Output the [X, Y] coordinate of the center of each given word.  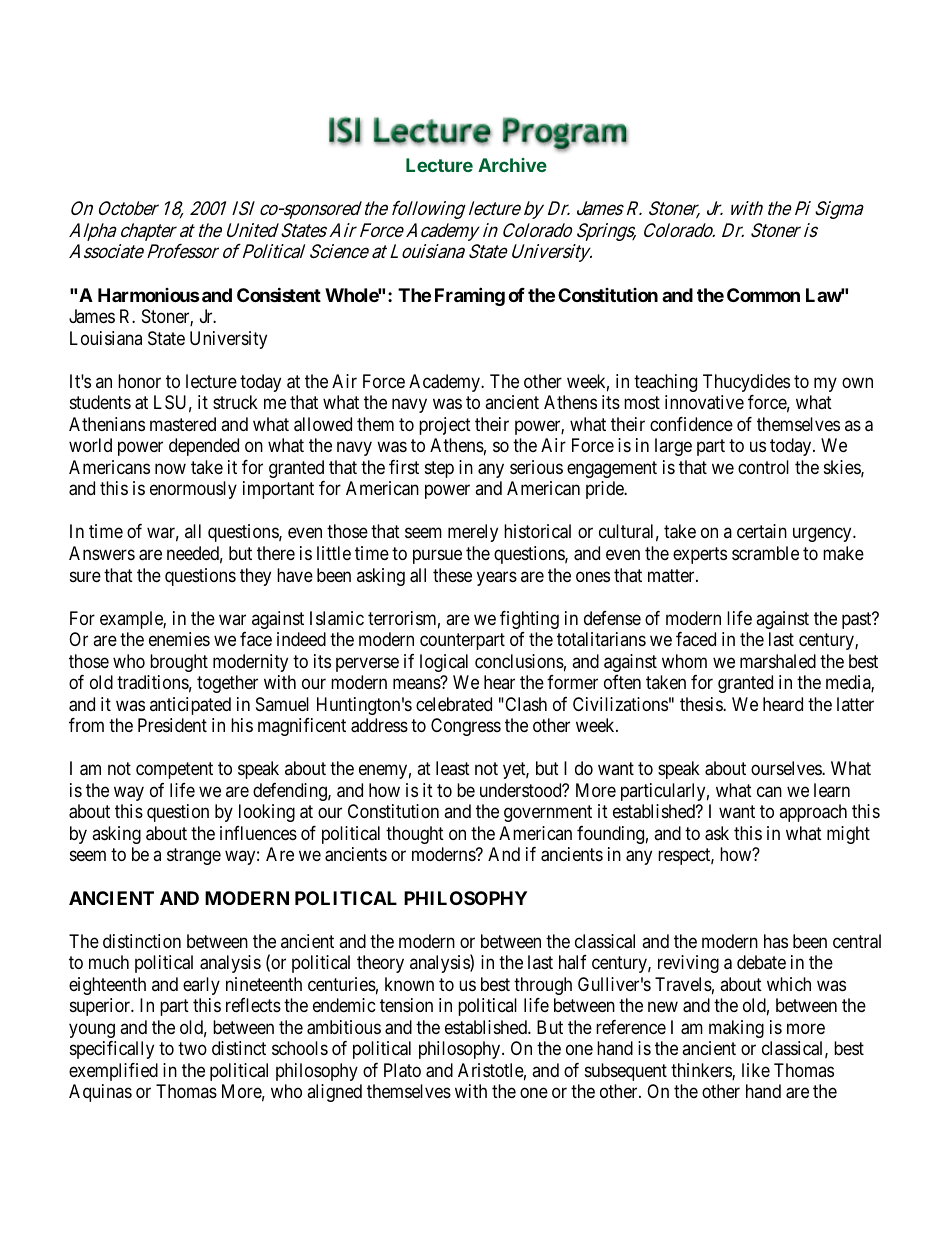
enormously [193, 490]
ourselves [787, 768]
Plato [402, 1070]
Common [763, 295]
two [192, 1049]
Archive [512, 165]
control [763, 467]
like [756, 1070]
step [439, 469]
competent [174, 771]
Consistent [279, 294]
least [453, 768]
